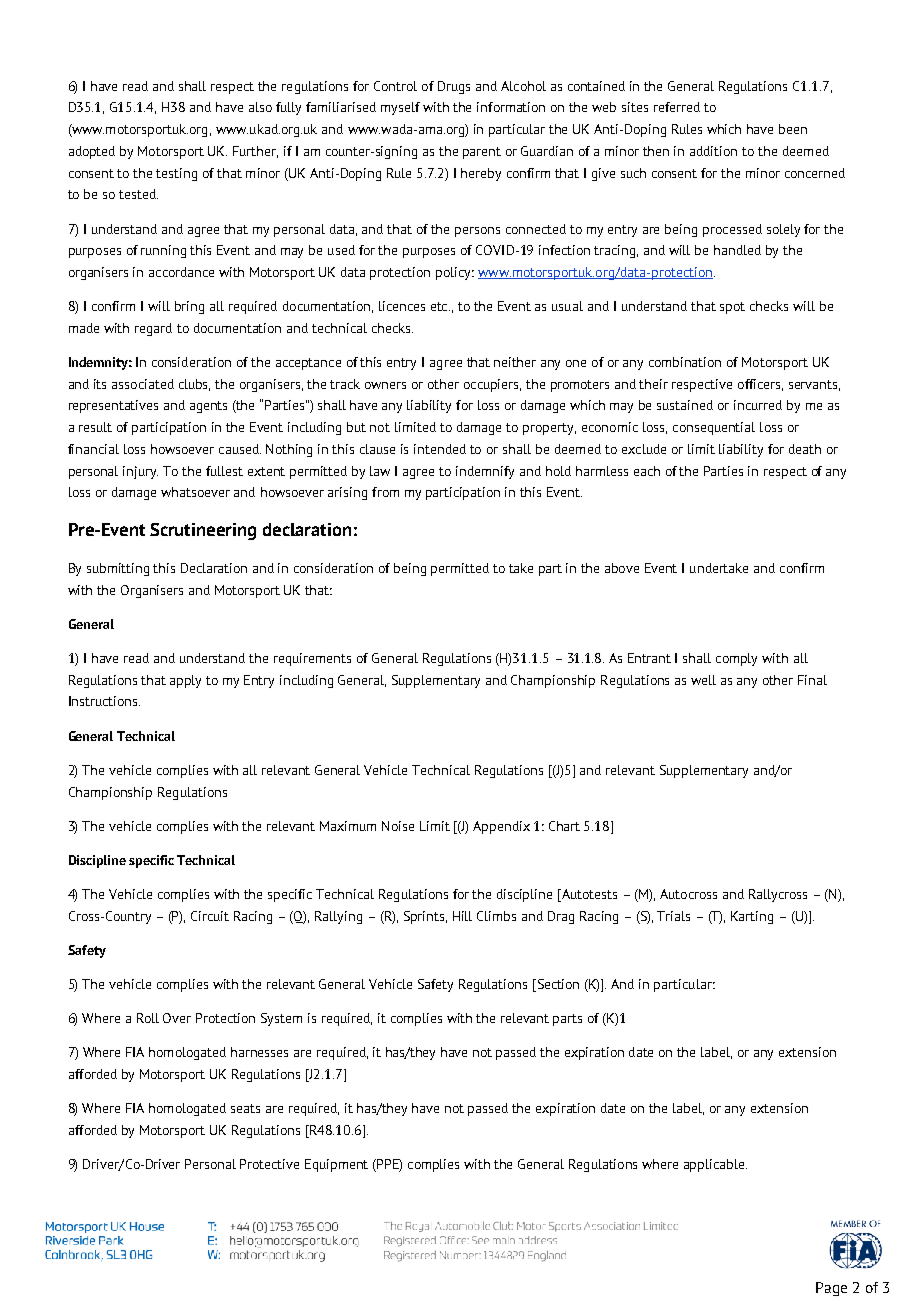 This screenshot has width=924, height=1309. I want to click on Protective, so click(269, 1164).
